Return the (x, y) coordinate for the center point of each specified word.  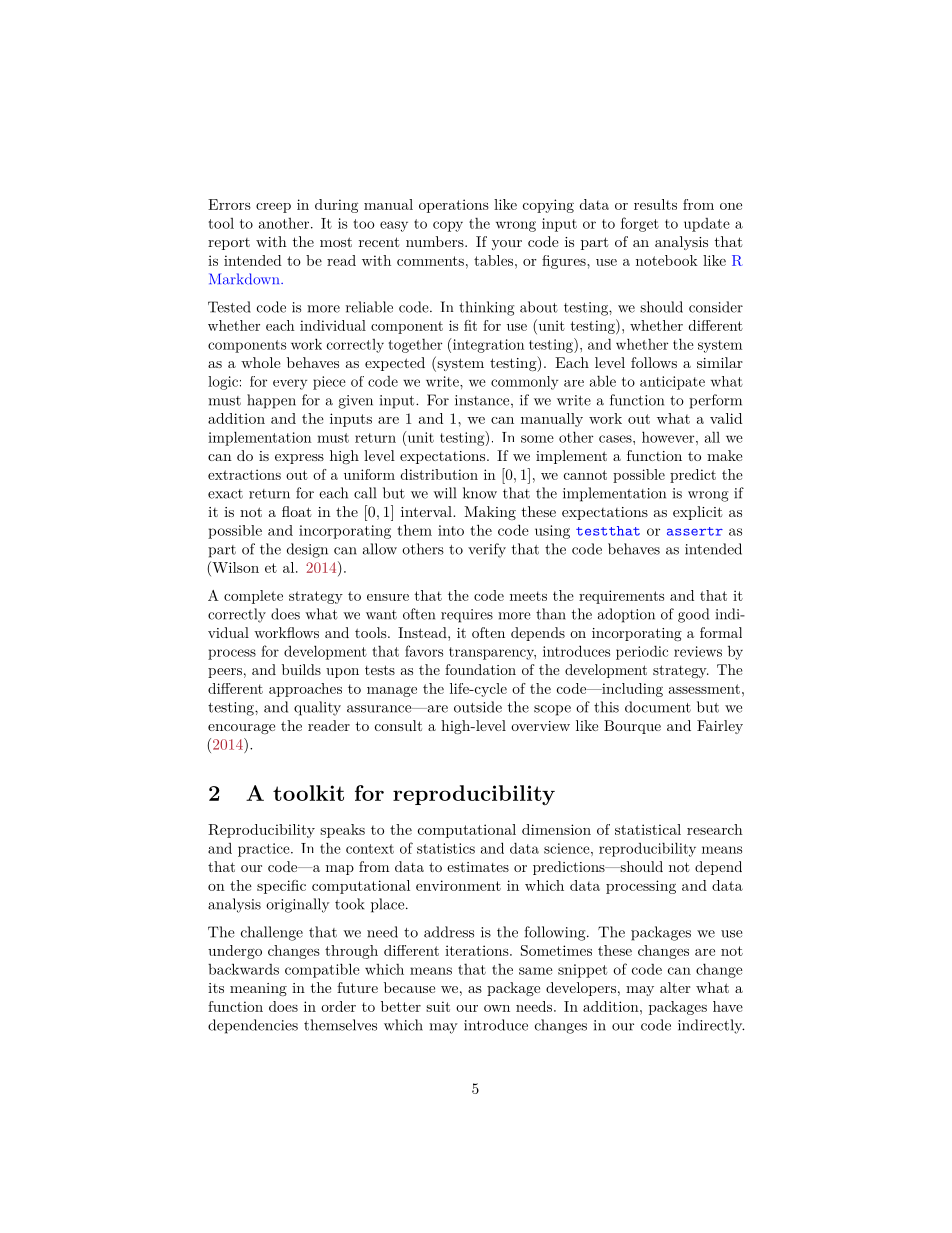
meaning (258, 989)
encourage (241, 729)
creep (273, 208)
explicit (698, 513)
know (480, 493)
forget (640, 224)
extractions (244, 474)
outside (478, 707)
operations (454, 206)
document (658, 707)
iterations (477, 950)
